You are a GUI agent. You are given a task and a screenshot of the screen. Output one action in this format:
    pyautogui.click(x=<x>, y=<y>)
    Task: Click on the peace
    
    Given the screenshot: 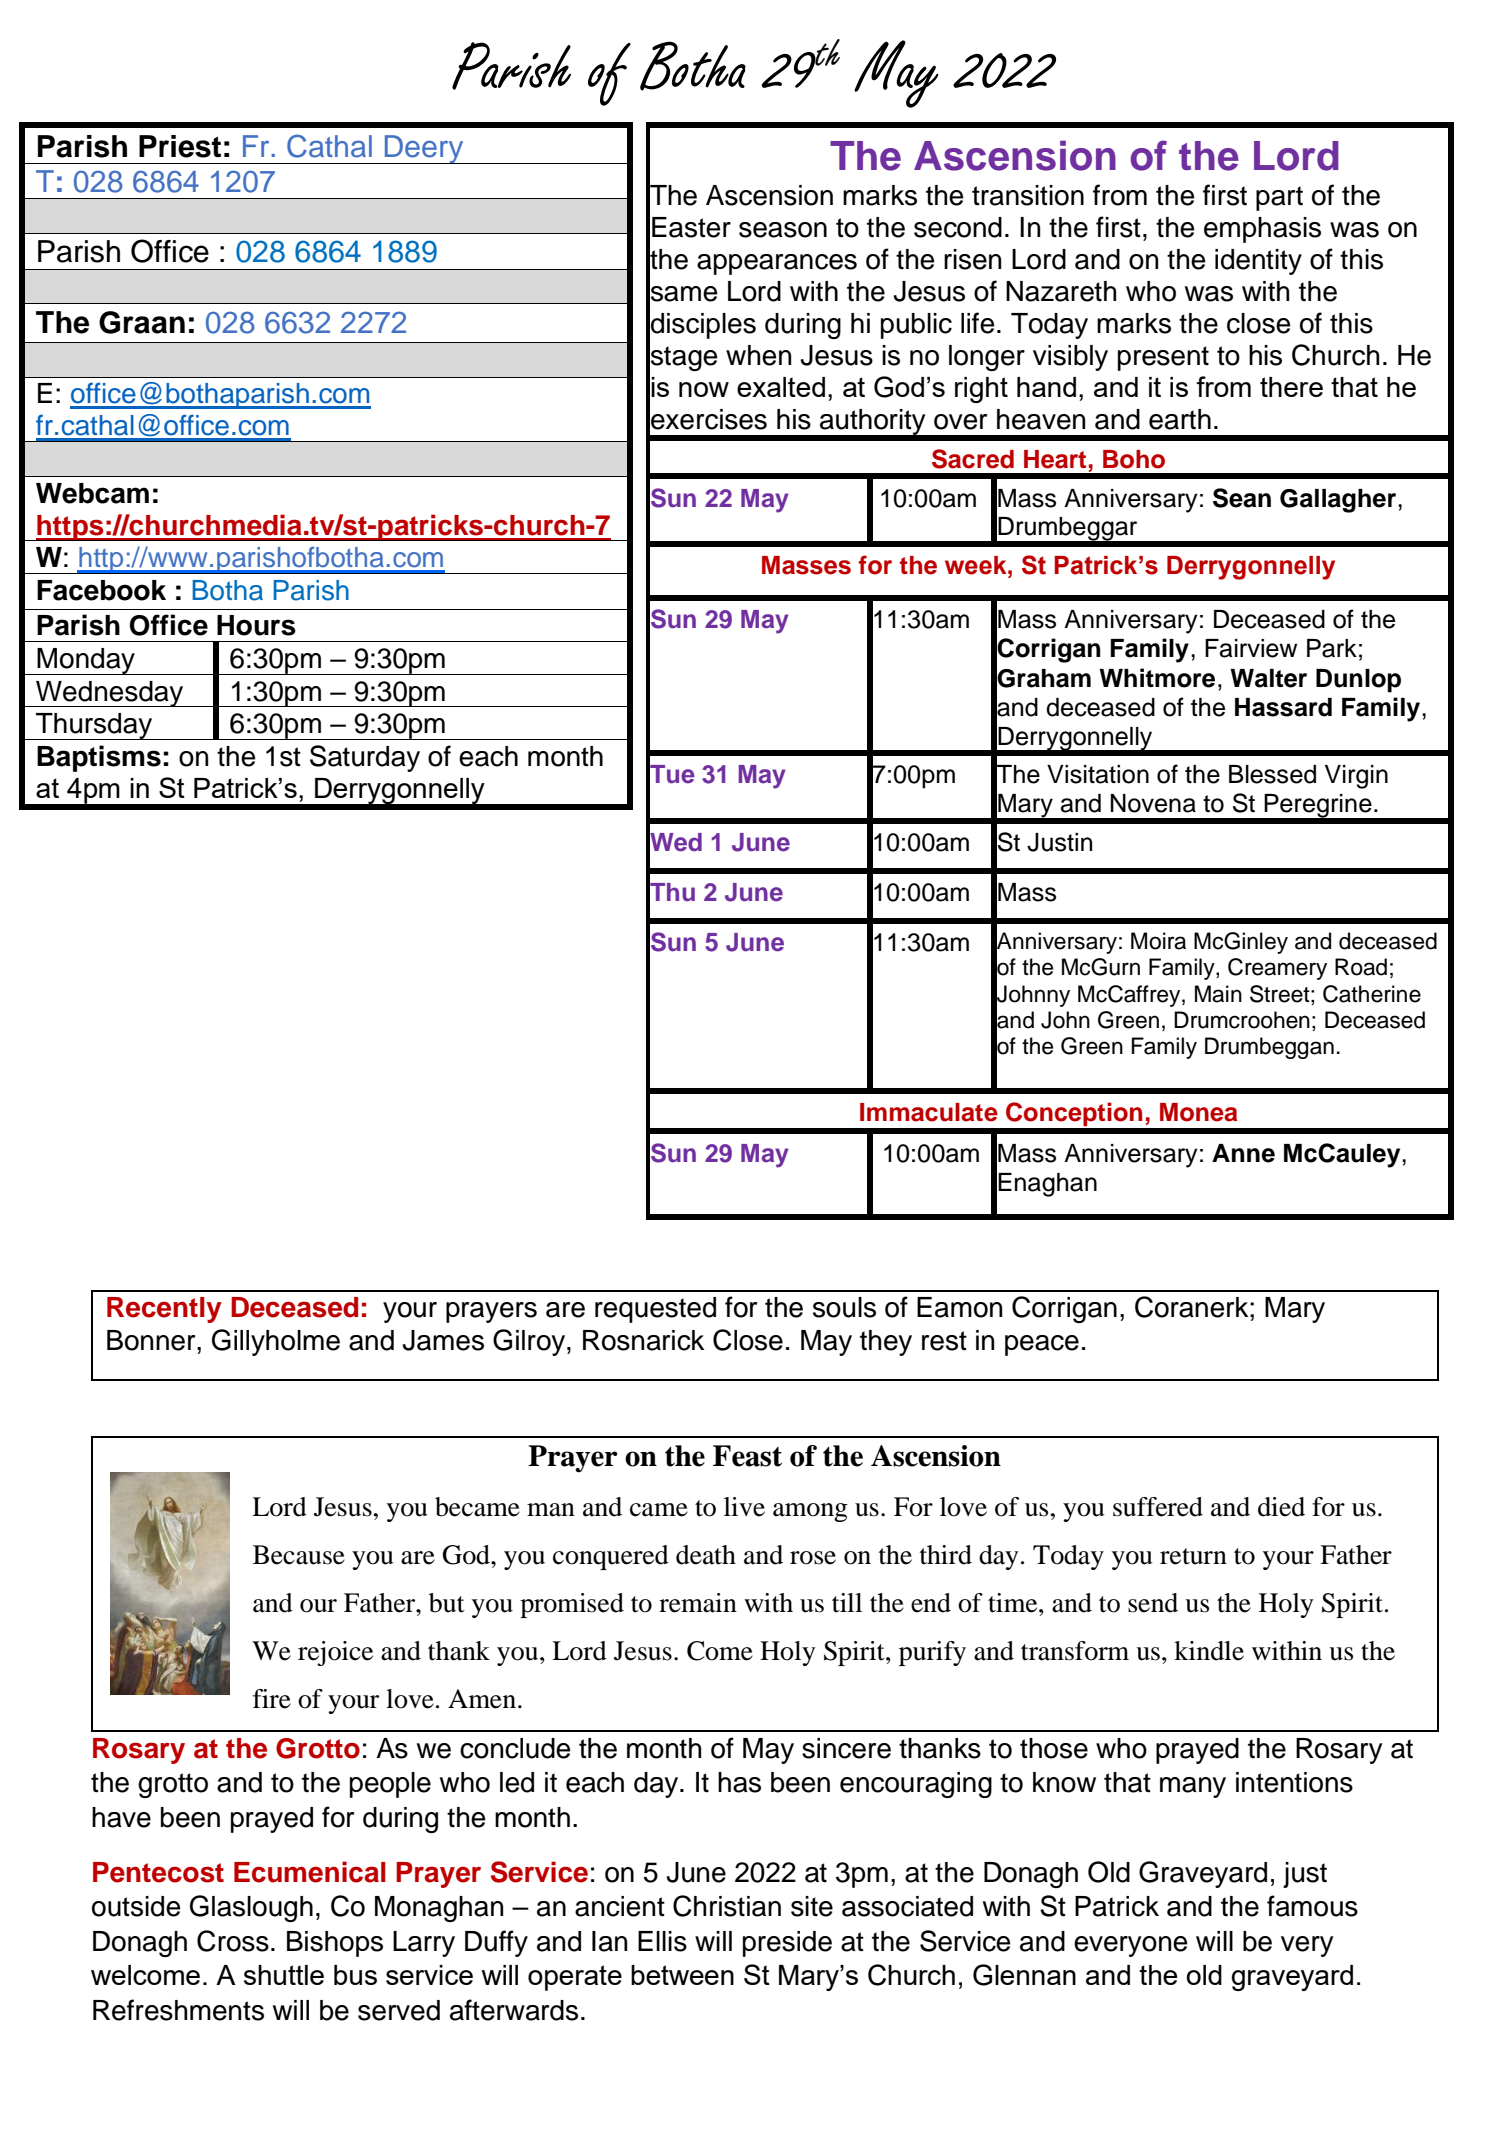 What is the action you would take?
    pyautogui.click(x=1042, y=1345)
